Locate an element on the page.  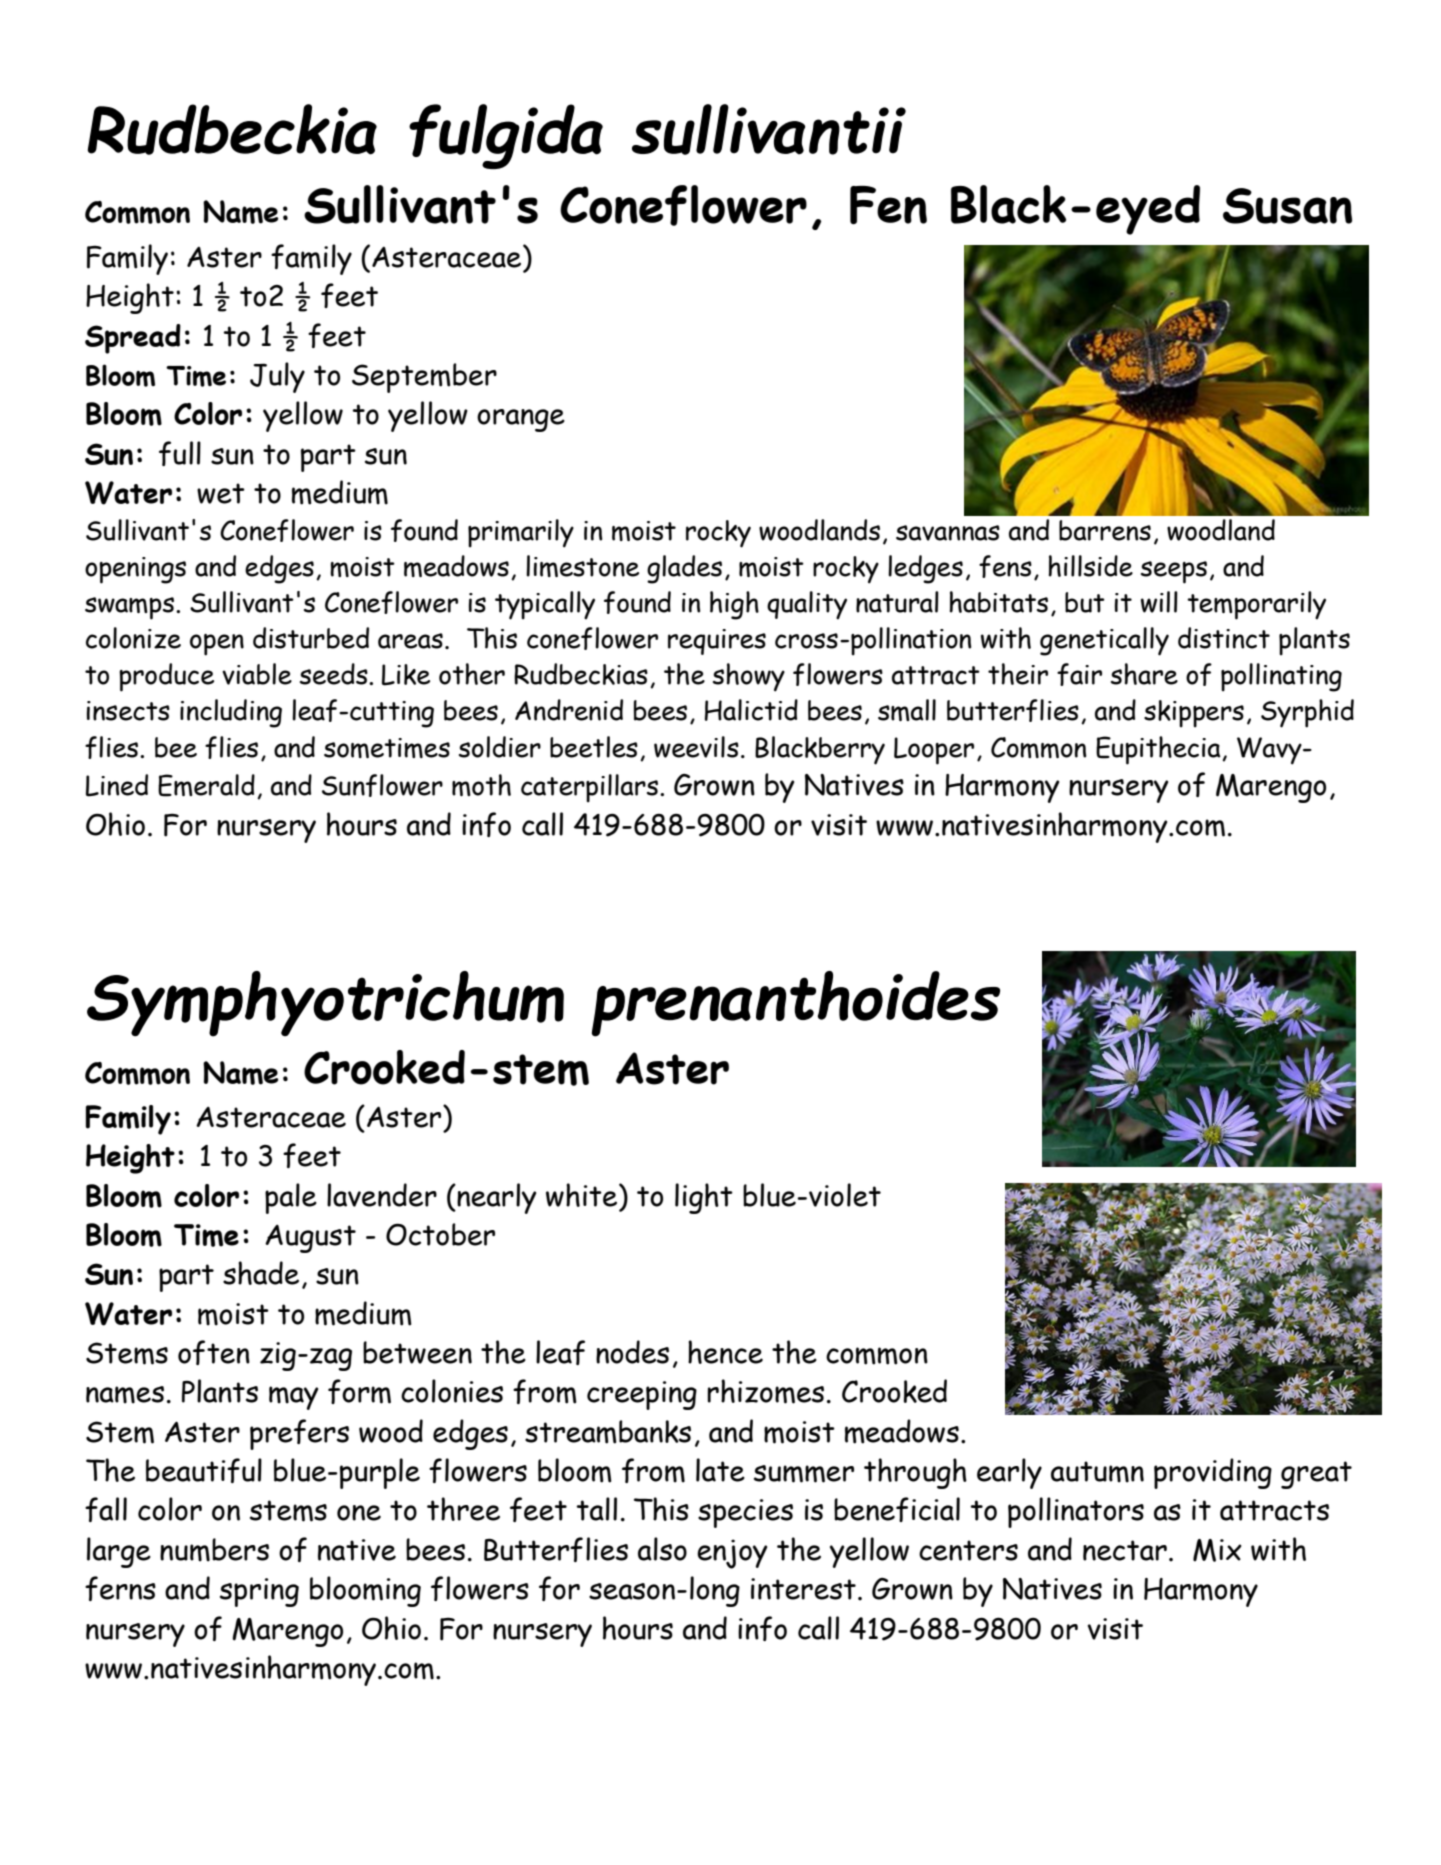
requires is located at coordinates (717, 642).
